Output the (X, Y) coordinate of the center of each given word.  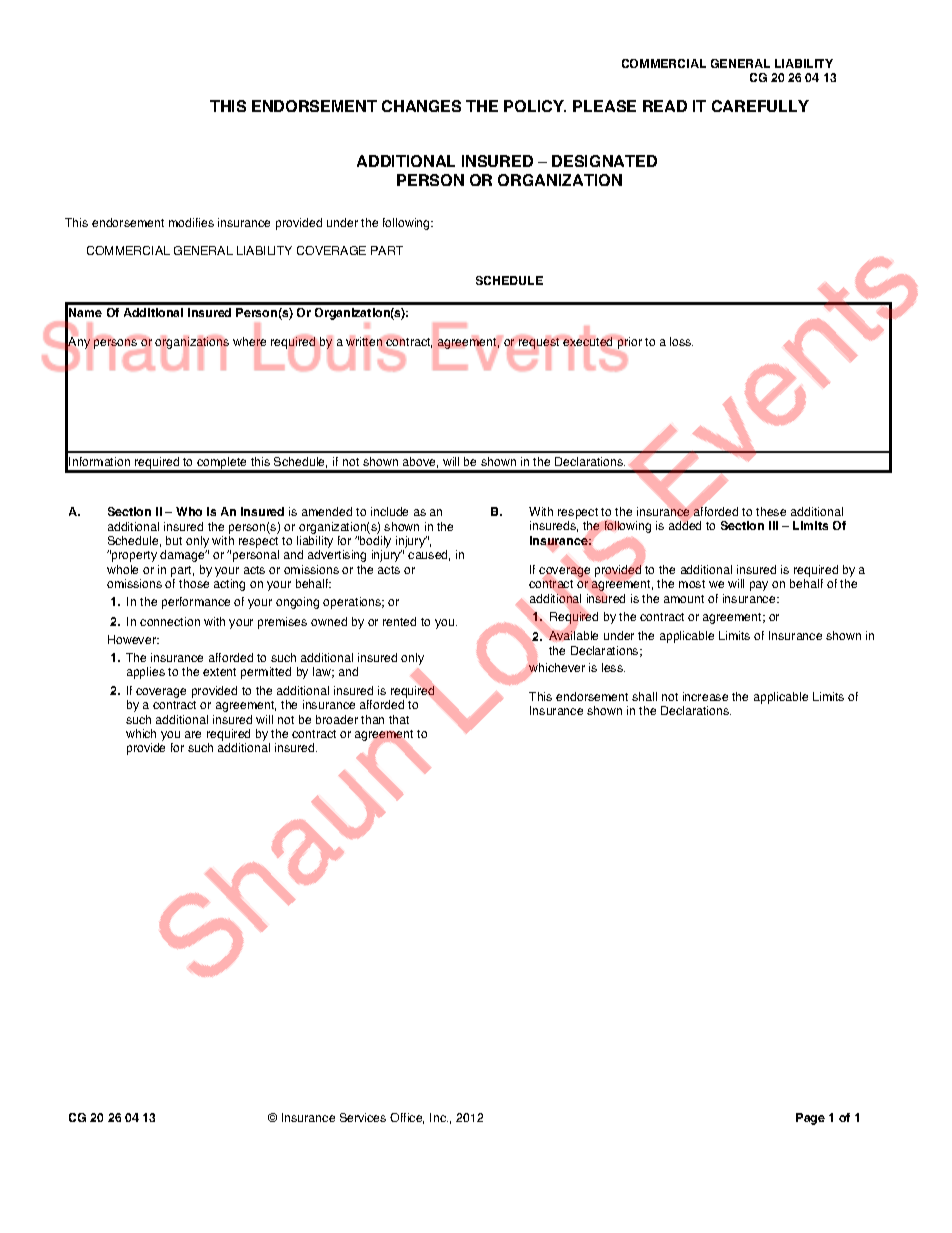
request (539, 343)
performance (196, 603)
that (399, 719)
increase (705, 696)
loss (681, 341)
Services (363, 1117)
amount (684, 599)
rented (399, 621)
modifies (191, 222)
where (249, 342)
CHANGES (421, 106)
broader (337, 719)
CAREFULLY (760, 106)
